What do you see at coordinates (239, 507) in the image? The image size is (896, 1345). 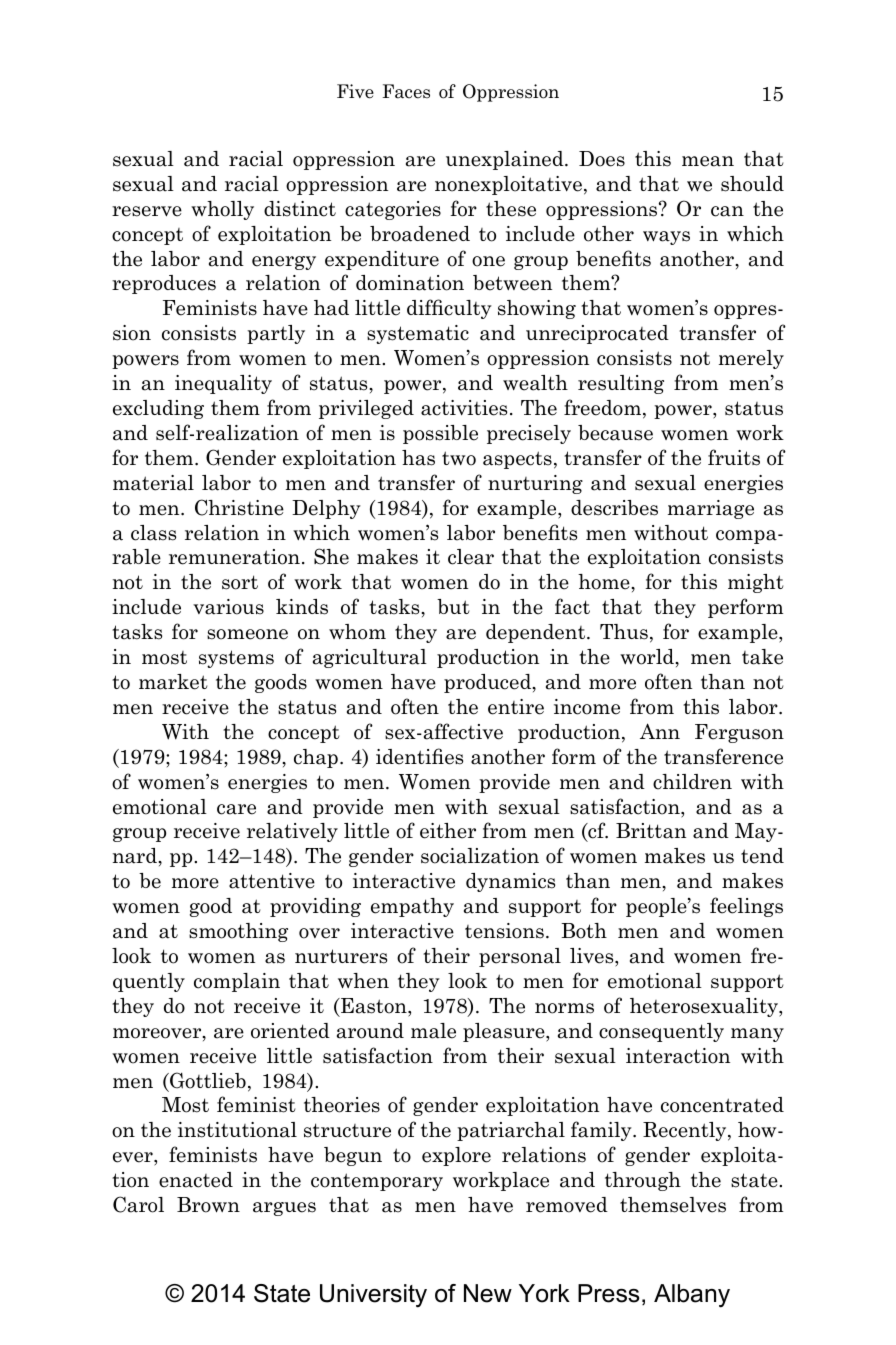 I see `Christine` at bounding box center [239, 507].
